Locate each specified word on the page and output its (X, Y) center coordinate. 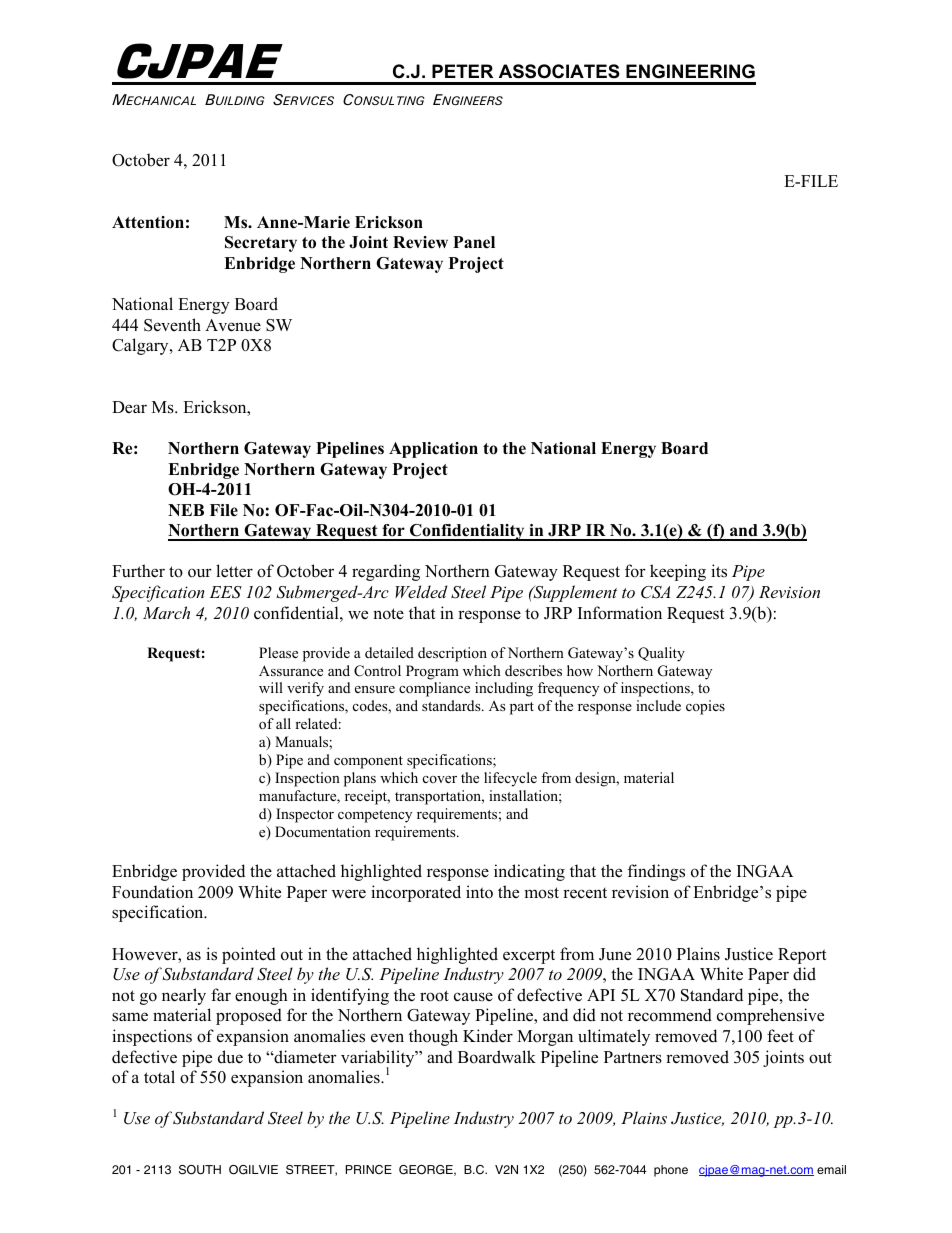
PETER (462, 71)
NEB (186, 510)
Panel (474, 242)
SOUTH (200, 1170)
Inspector (305, 815)
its (719, 571)
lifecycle (510, 779)
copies (705, 707)
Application (433, 450)
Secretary (261, 244)
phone (671, 1171)
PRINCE (369, 1170)
